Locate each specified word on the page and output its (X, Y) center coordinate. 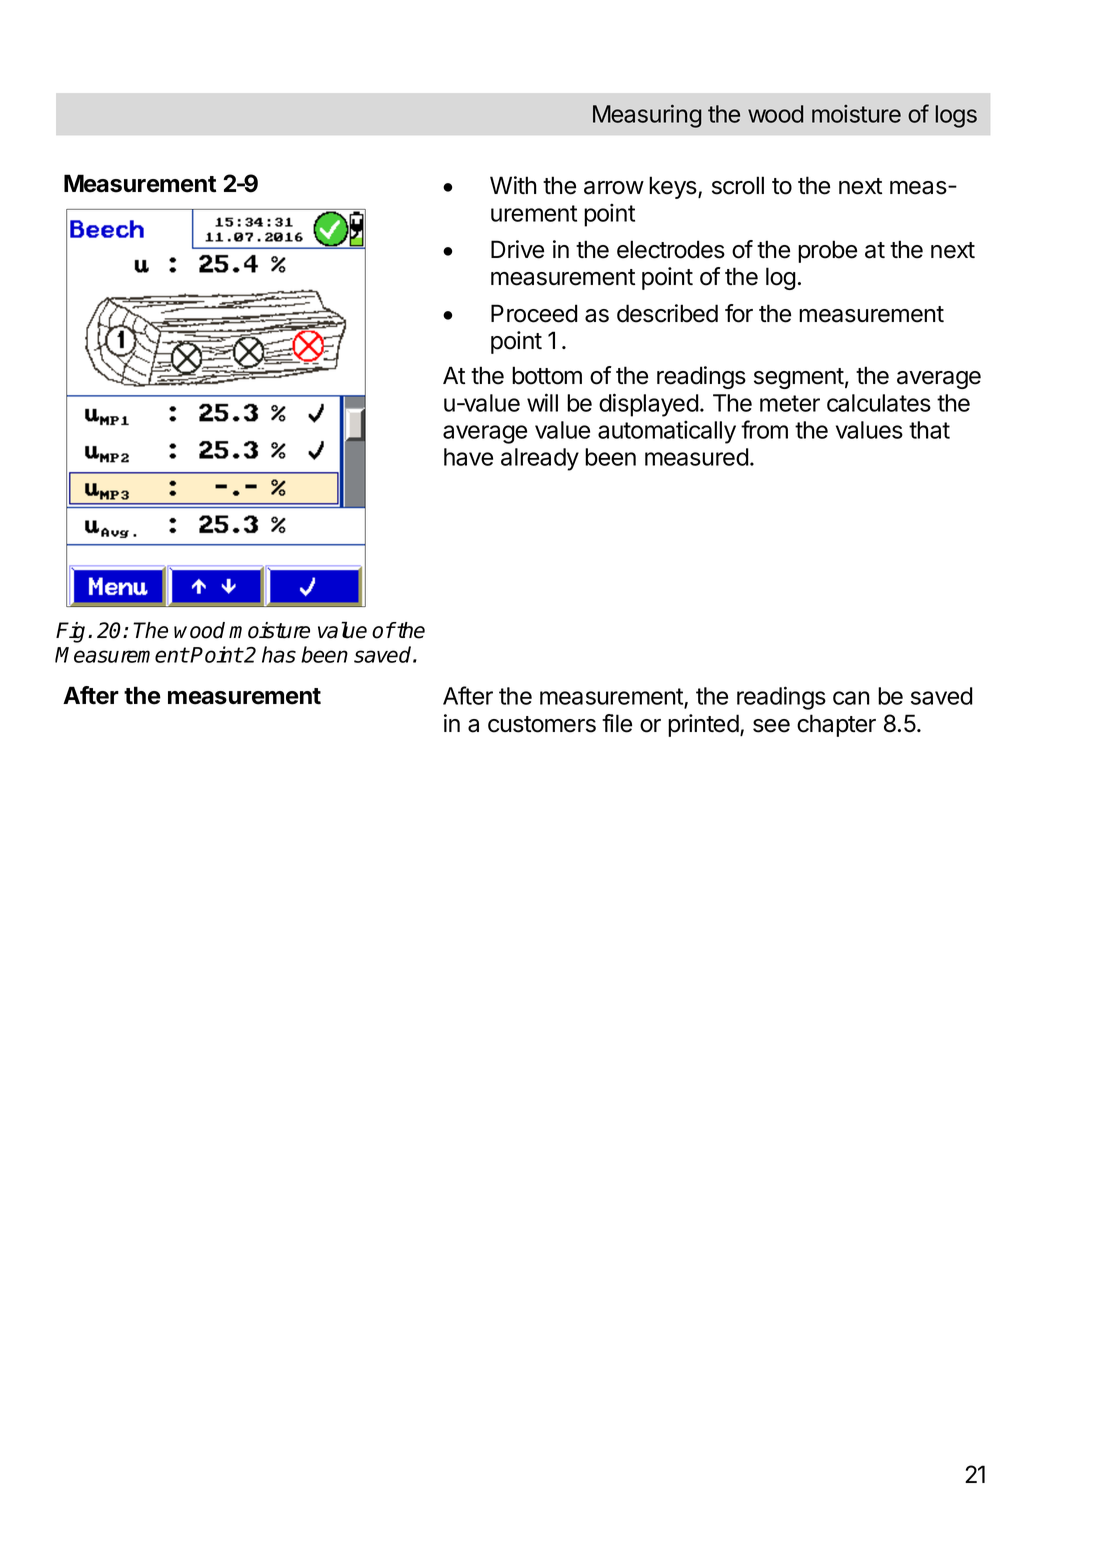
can (851, 698)
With (513, 185)
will (542, 402)
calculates (879, 403)
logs (956, 116)
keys (674, 187)
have (468, 457)
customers (542, 724)
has (279, 654)
